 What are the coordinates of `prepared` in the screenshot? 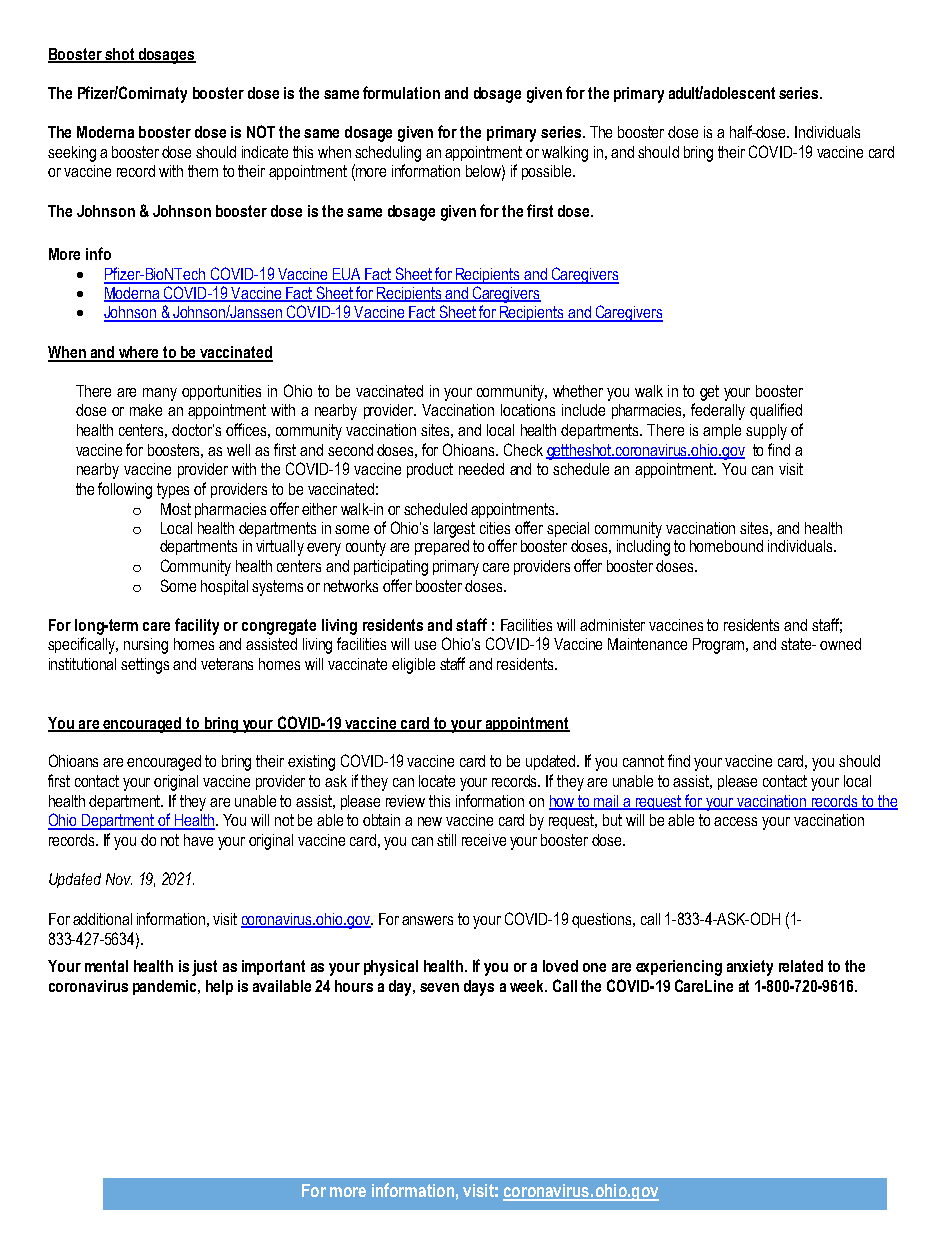 It's located at (442, 546).
